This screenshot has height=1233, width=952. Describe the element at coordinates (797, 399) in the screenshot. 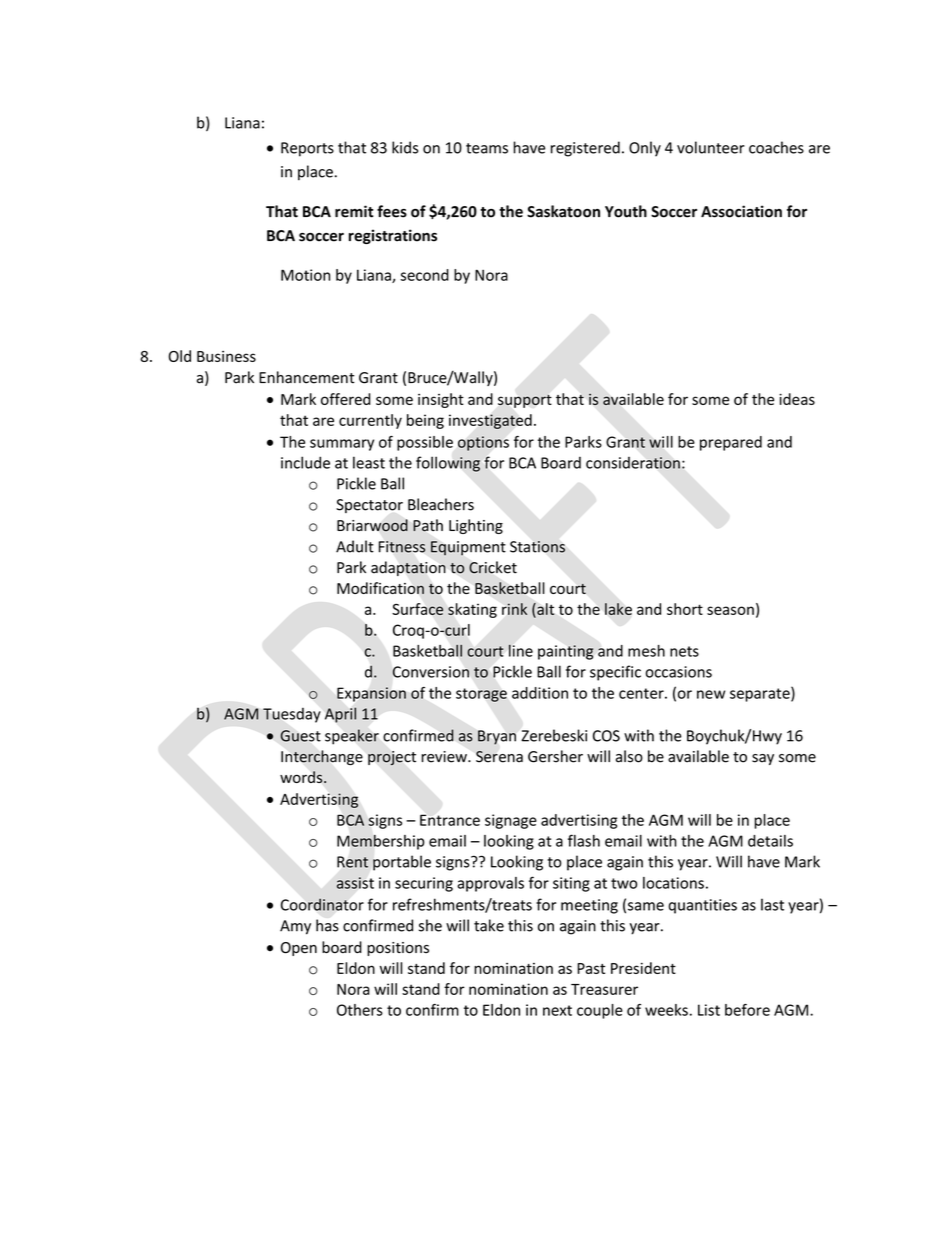

I see `ideas` at that location.
